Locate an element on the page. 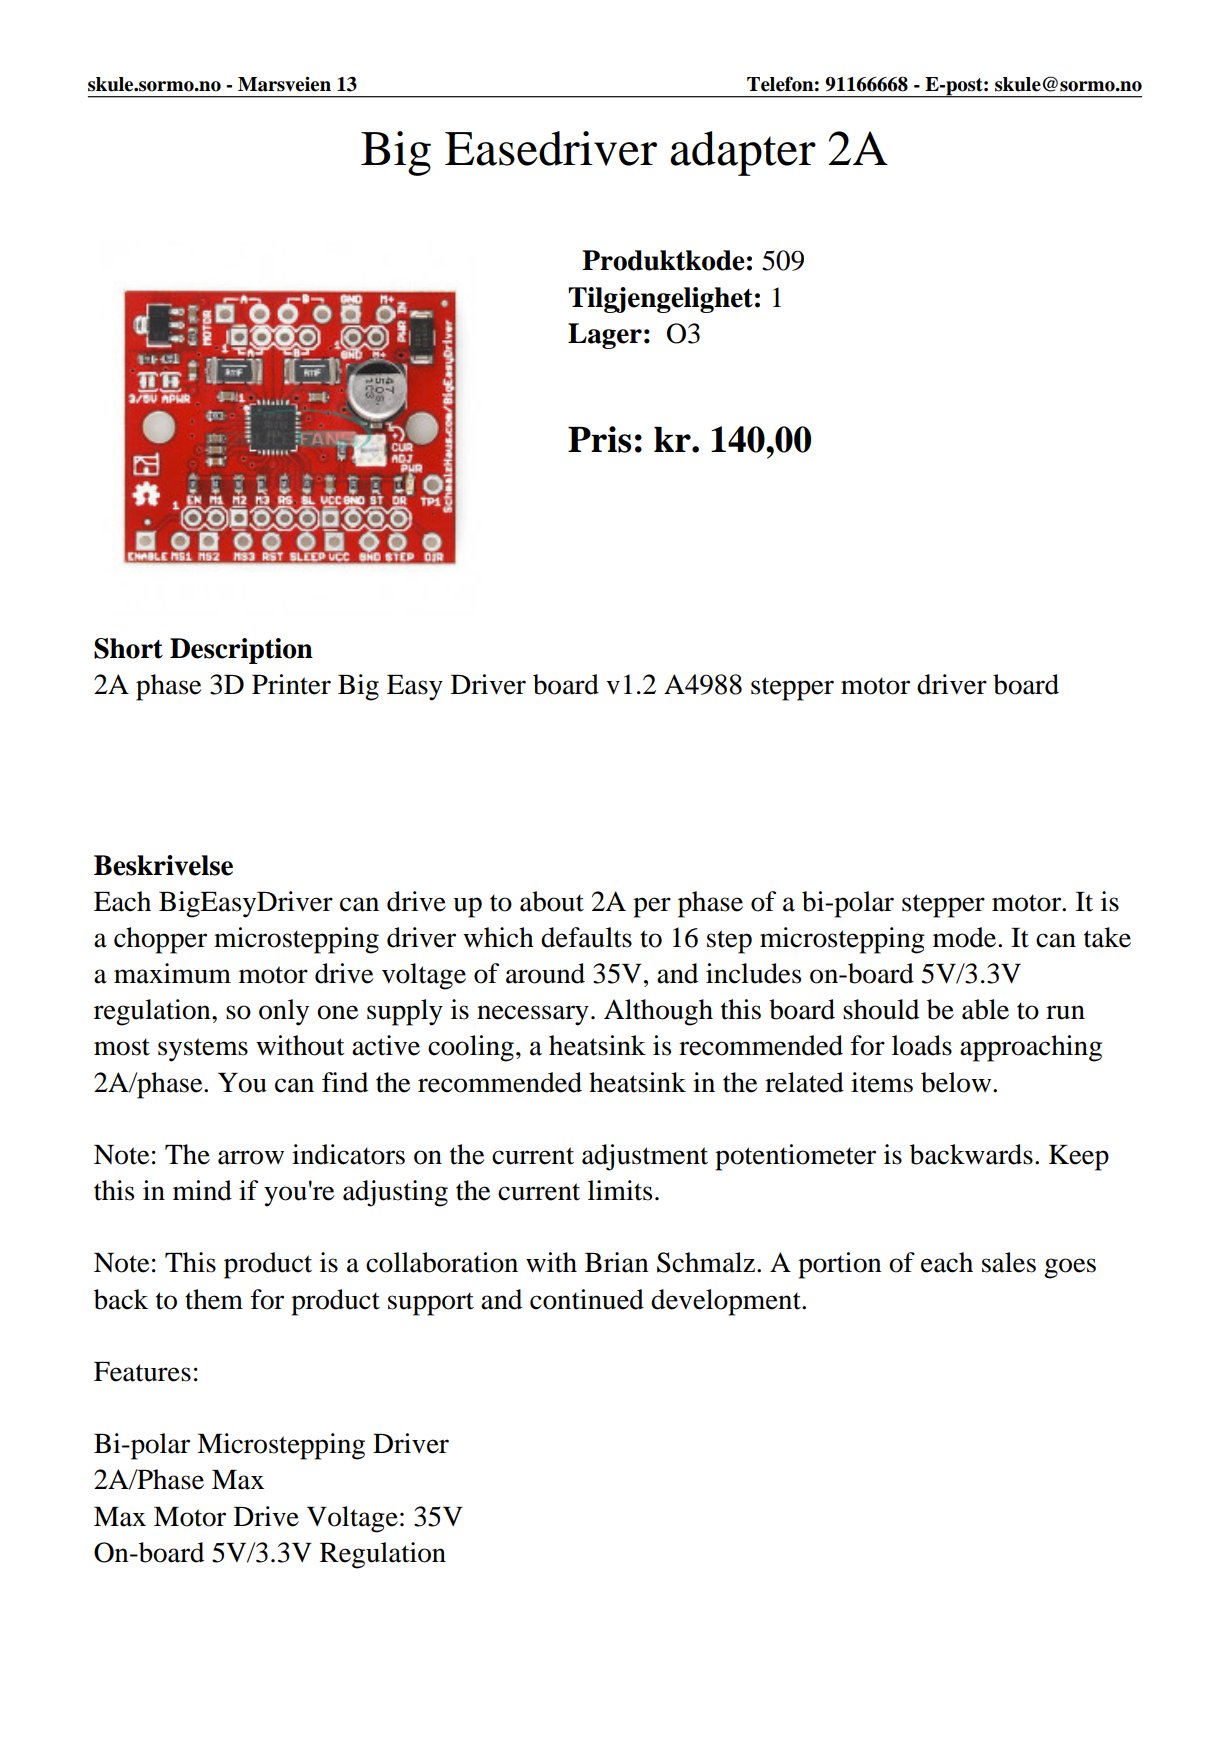 The width and height of the image is (1230, 1740). Pris is located at coordinates (599, 439).
